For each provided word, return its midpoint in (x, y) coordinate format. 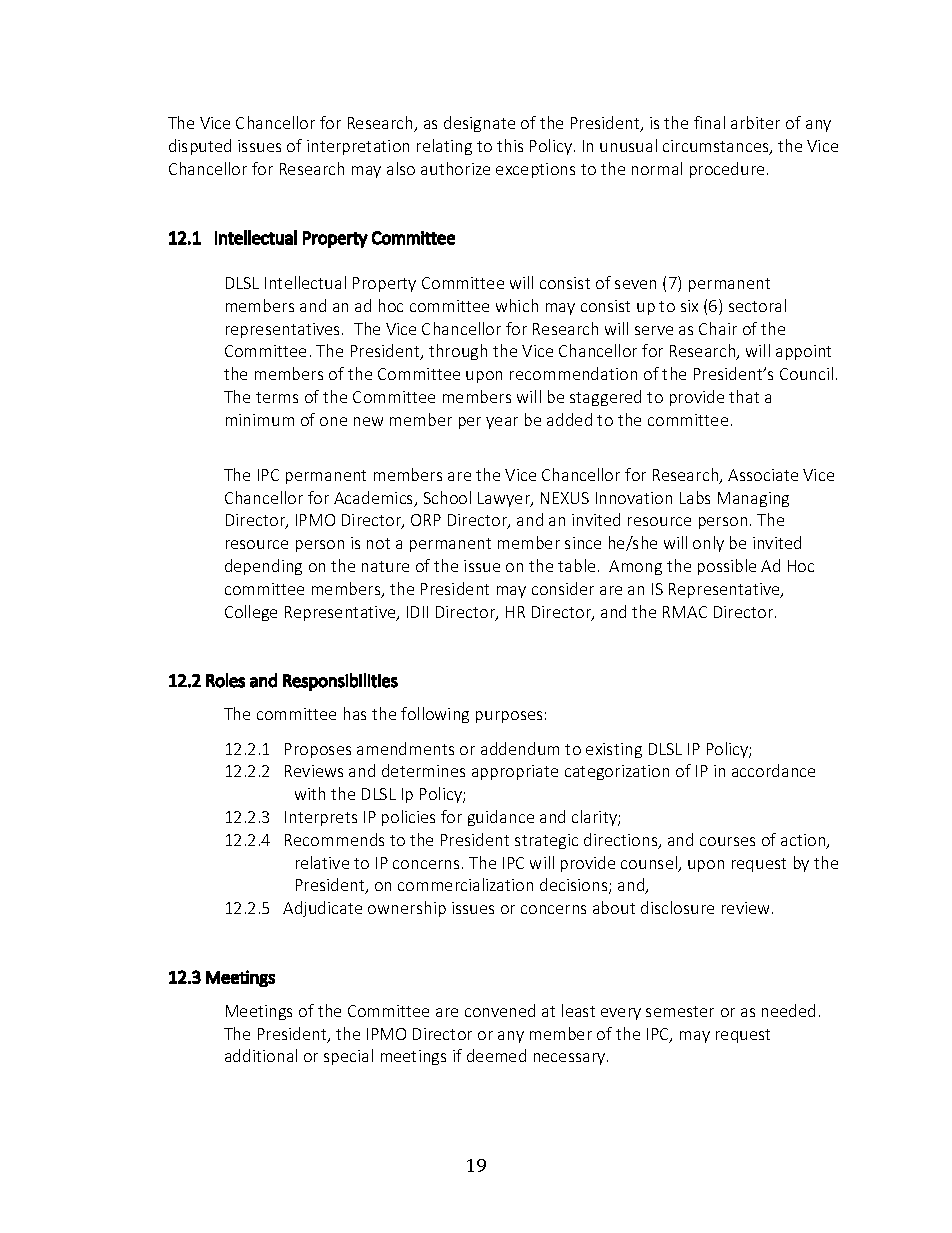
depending (263, 567)
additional (261, 1055)
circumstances (717, 147)
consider (563, 588)
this (510, 145)
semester (680, 1011)
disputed (200, 147)
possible (727, 567)
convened (500, 1010)
